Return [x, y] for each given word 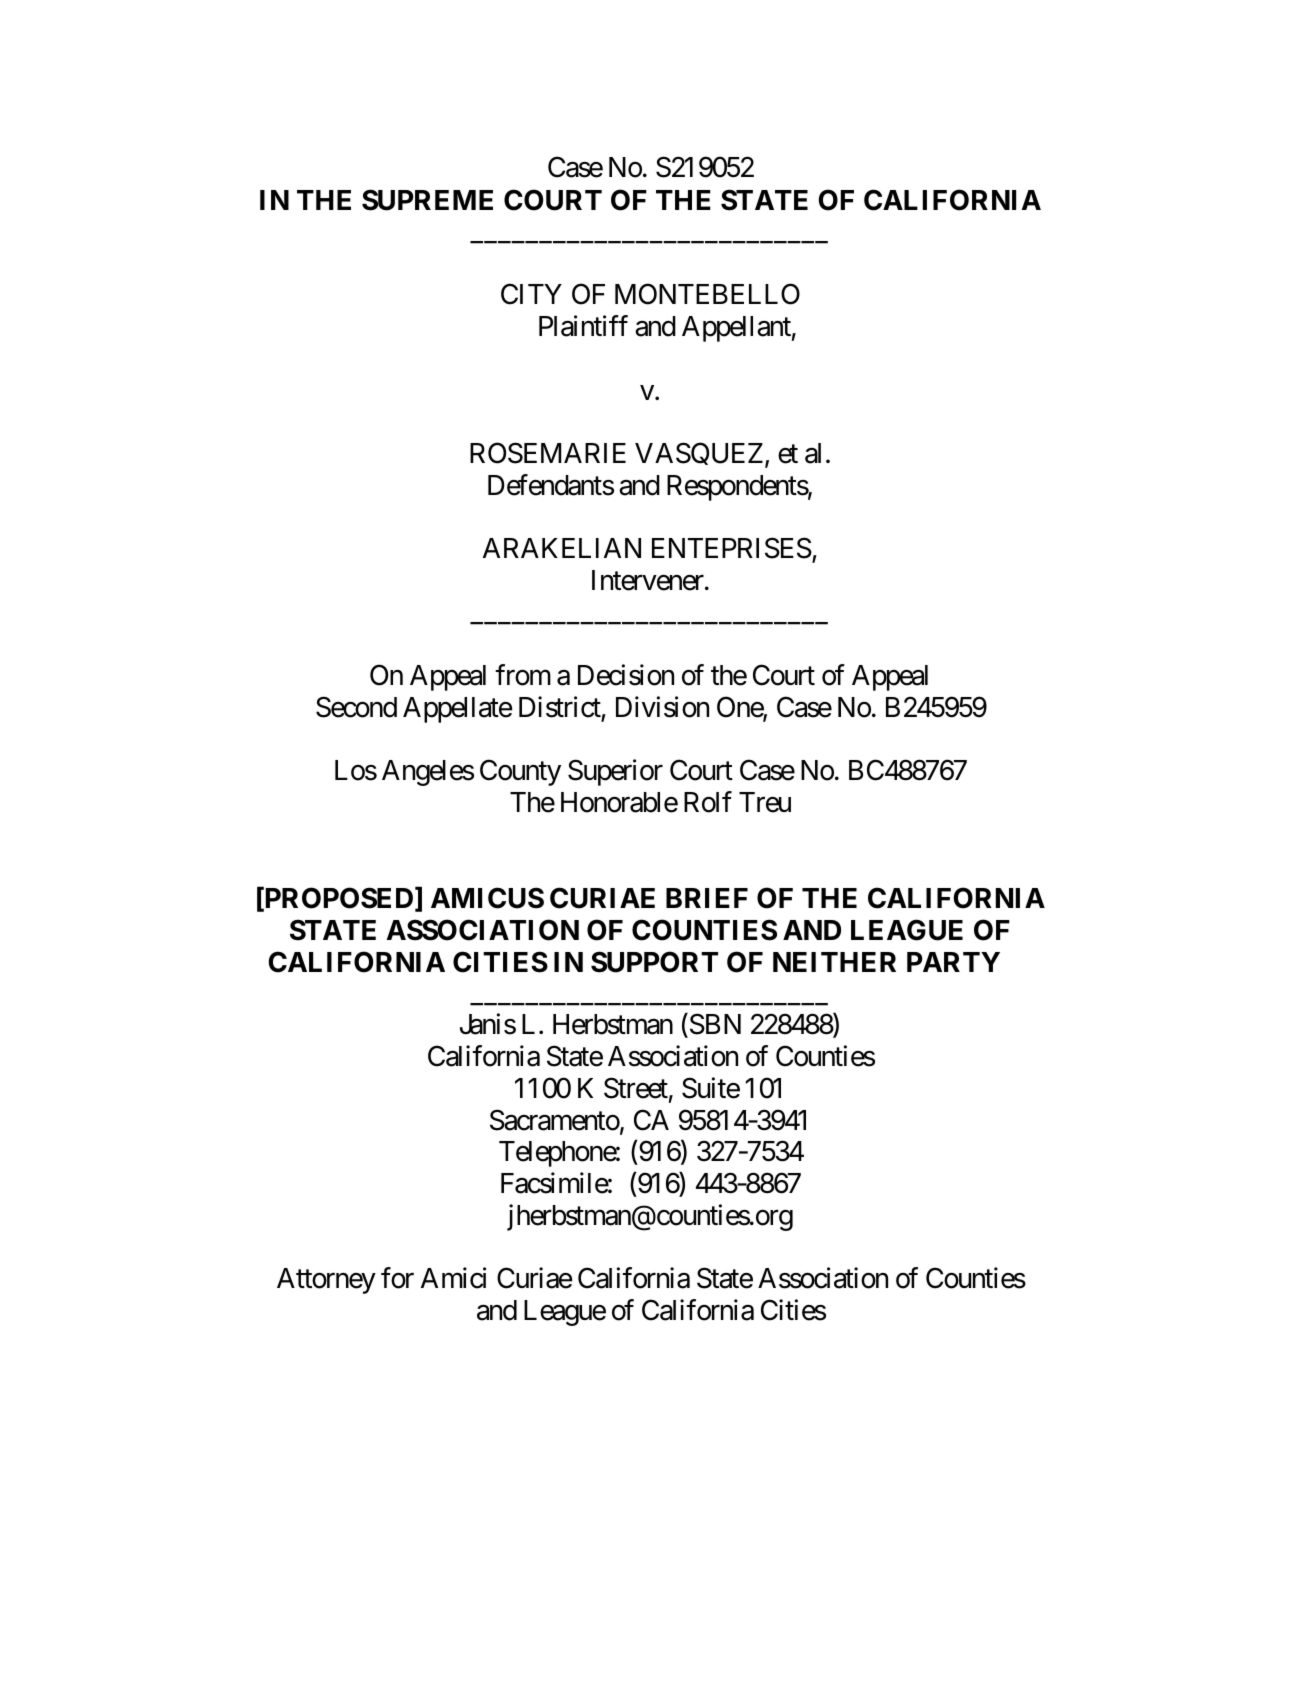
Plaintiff [583, 326]
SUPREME [427, 200]
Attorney [326, 1281]
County [520, 773]
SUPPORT [654, 962]
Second [356, 707]
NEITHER [834, 962]
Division [662, 707]
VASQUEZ [700, 455]
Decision [626, 675]
